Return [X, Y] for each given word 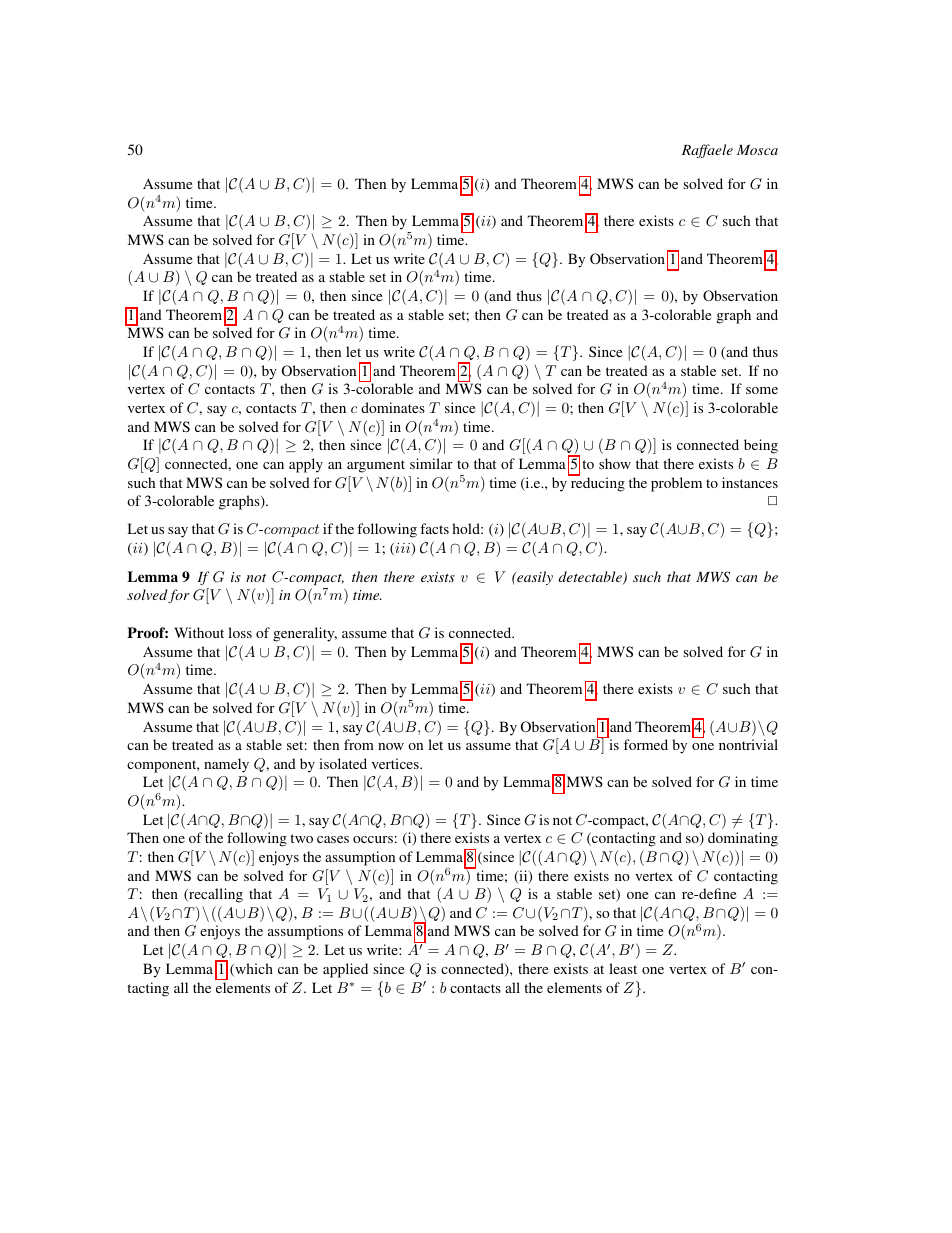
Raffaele [707, 151]
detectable [591, 578]
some [762, 390]
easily [534, 578]
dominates [393, 407]
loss [240, 632]
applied [345, 970]
